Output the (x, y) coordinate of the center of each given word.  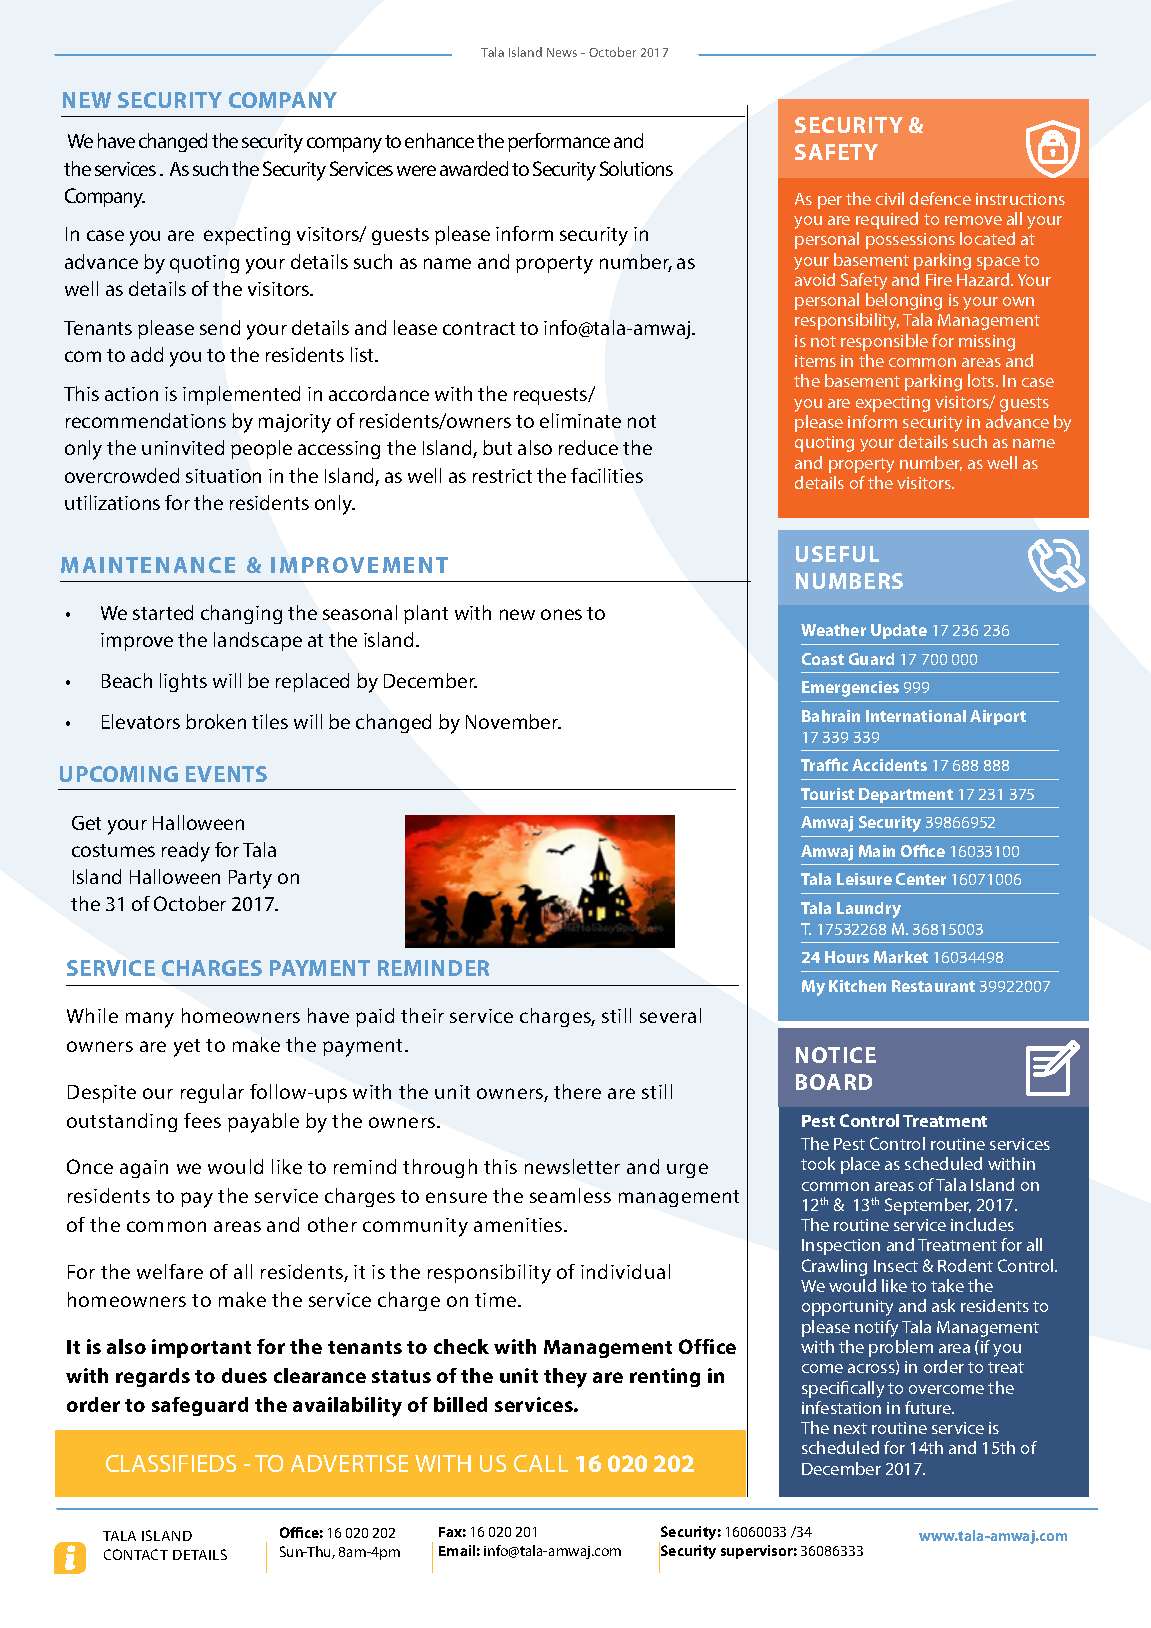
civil (890, 198)
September (928, 1206)
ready (186, 852)
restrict (502, 476)
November (513, 721)
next (850, 1428)
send (220, 327)
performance (559, 142)
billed (460, 1404)
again (144, 1169)
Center (921, 879)
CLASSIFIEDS (171, 1463)
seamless (570, 1195)
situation (223, 476)
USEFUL (837, 554)
